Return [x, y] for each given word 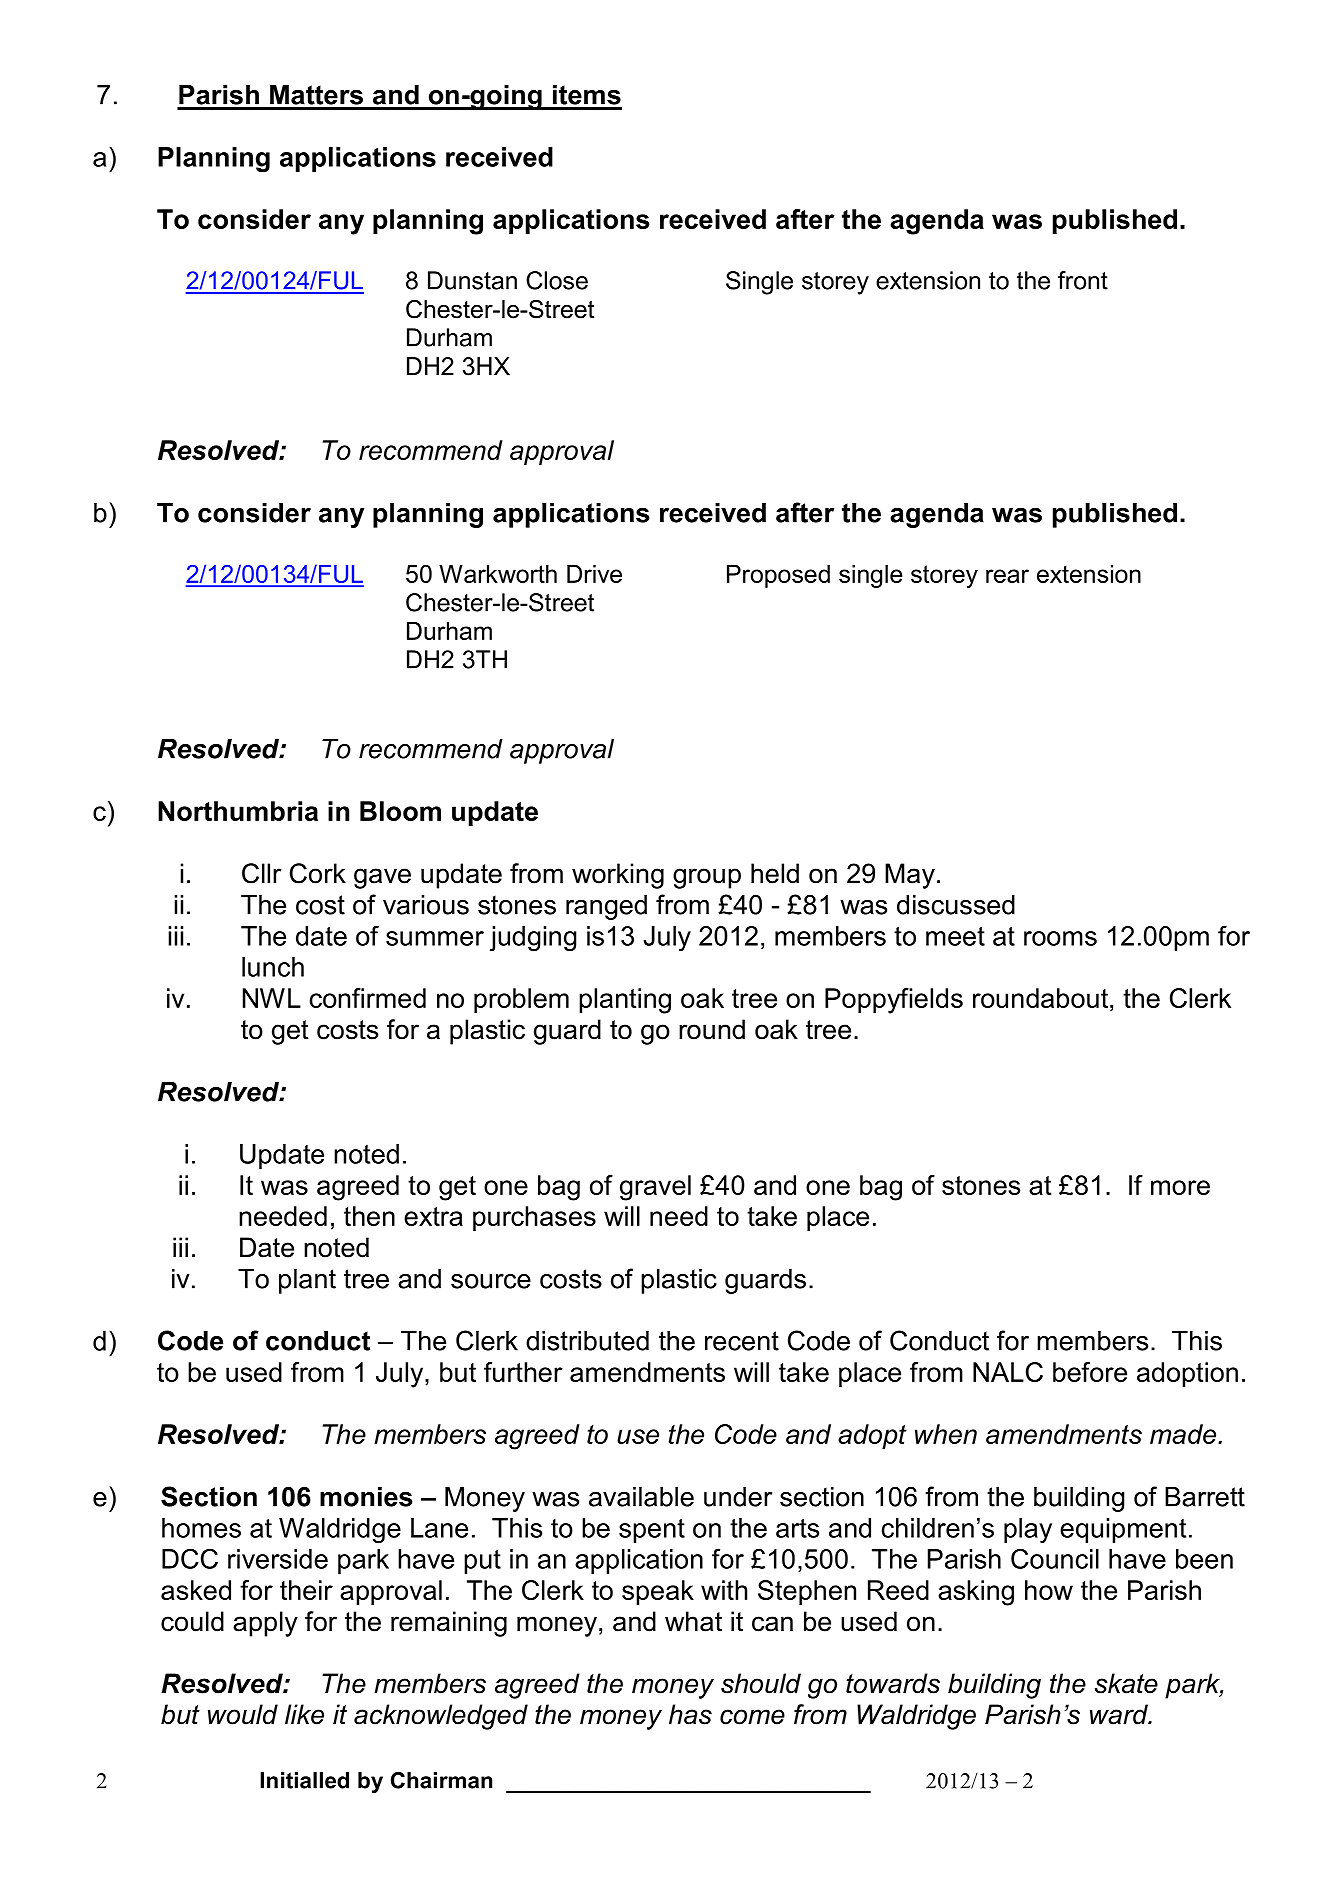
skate [1126, 1683]
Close [557, 280]
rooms [1060, 938]
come [752, 1717]
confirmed [368, 998]
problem [521, 1000]
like [304, 1714]
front [1083, 280]
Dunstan [472, 280]
